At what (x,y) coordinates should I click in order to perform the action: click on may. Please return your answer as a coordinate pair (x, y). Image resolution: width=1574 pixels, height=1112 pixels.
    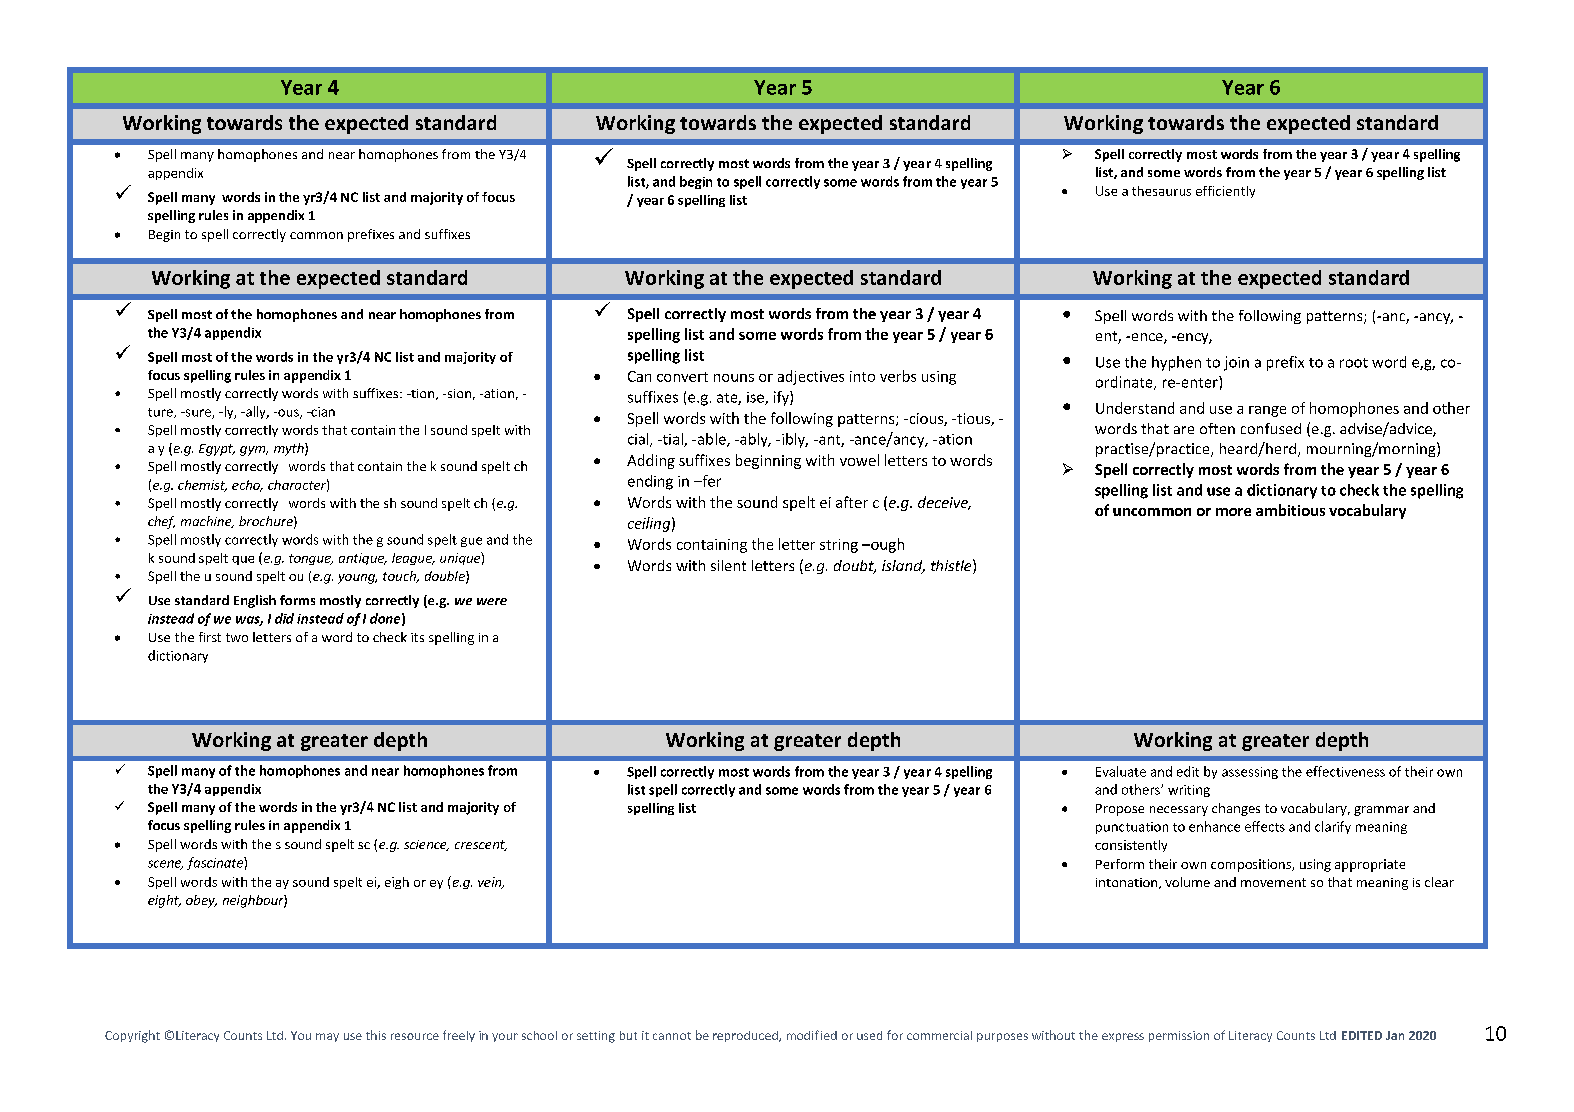
    Looking at the image, I should click on (327, 1037).
